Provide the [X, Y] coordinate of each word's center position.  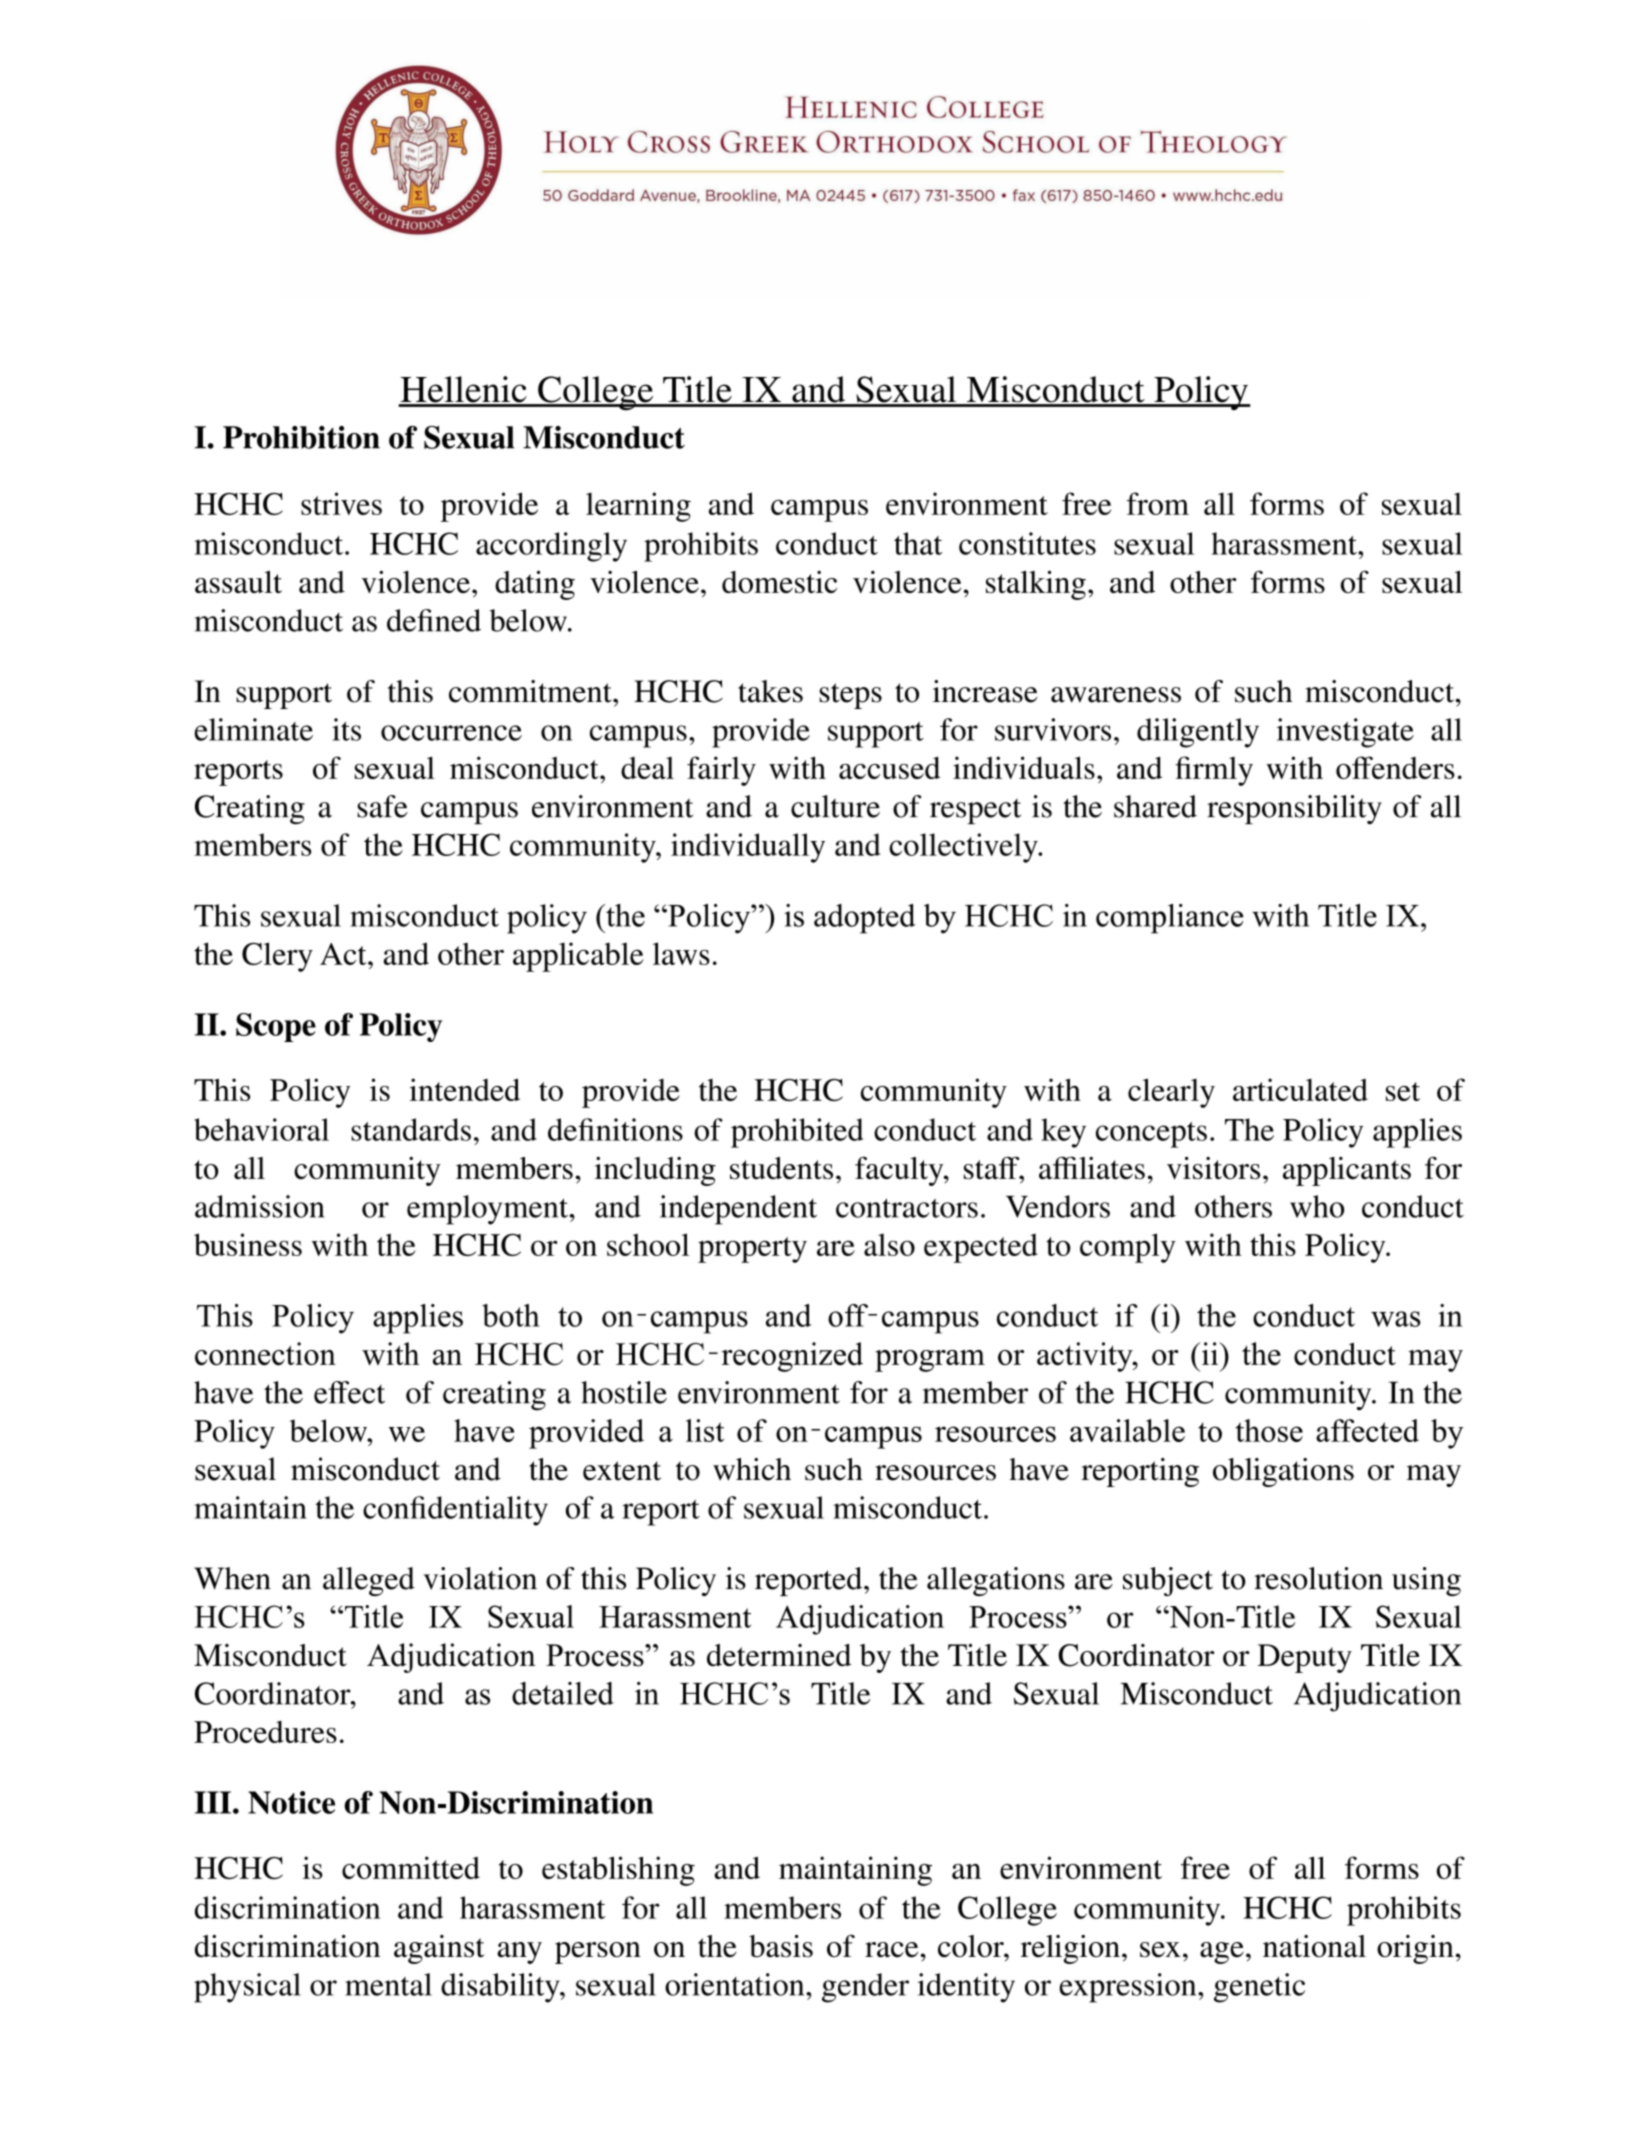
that [918, 543]
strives [341, 503]
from [1158, 503]
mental [388, 1984]
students [781, 1168]
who [1317, 1206]
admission [259, 1206]
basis [781, 1946]
